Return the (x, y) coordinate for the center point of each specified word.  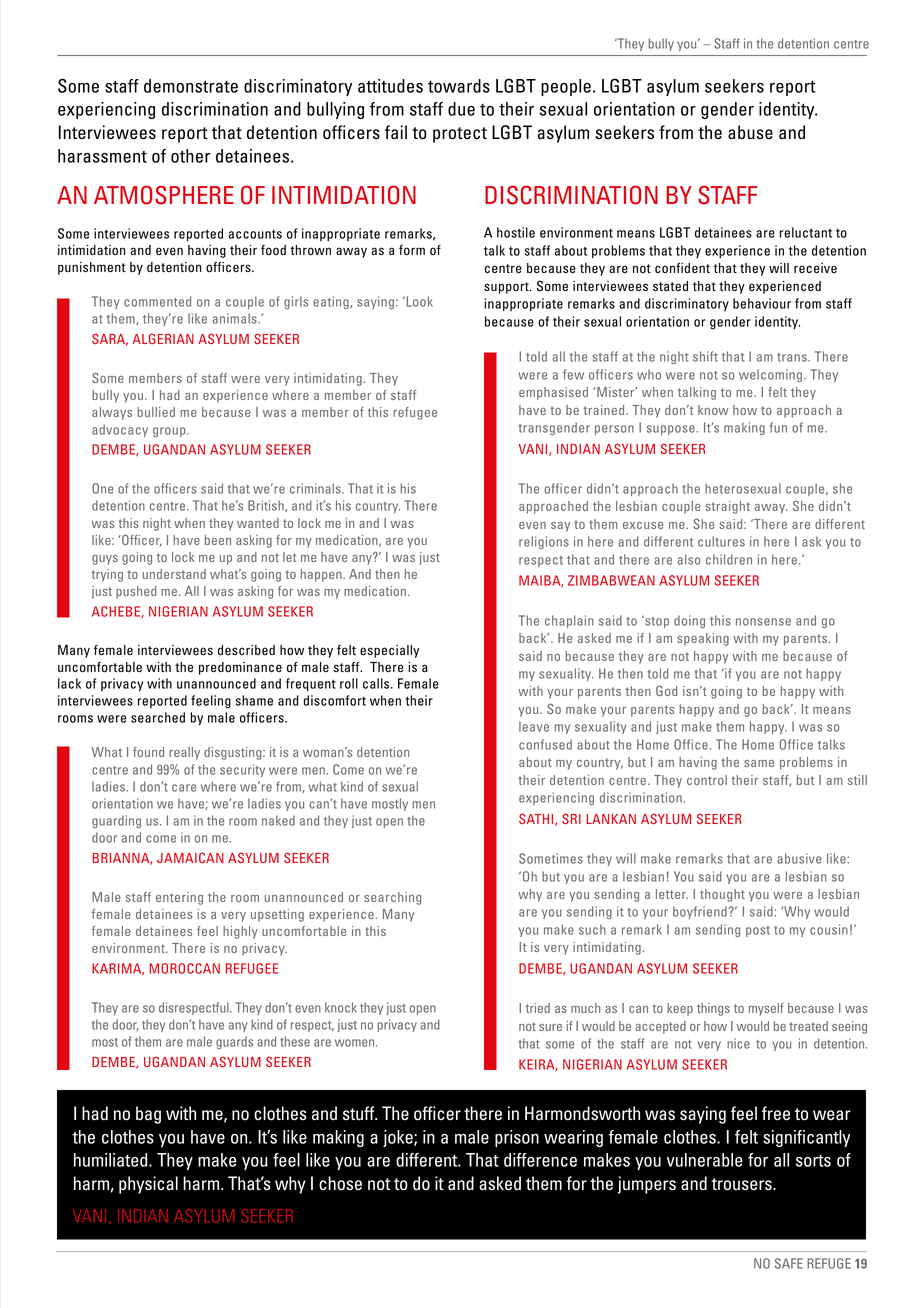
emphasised (553, 393)
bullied (156, 412)
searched (158, 717)
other (190, 156)
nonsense (763, 622)
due (461, 109)
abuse (750, 132)
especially (389, 651)
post (758, 931)
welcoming (770, 375)
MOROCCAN (184, 968)
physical (148, 1185)
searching (392, 898)
